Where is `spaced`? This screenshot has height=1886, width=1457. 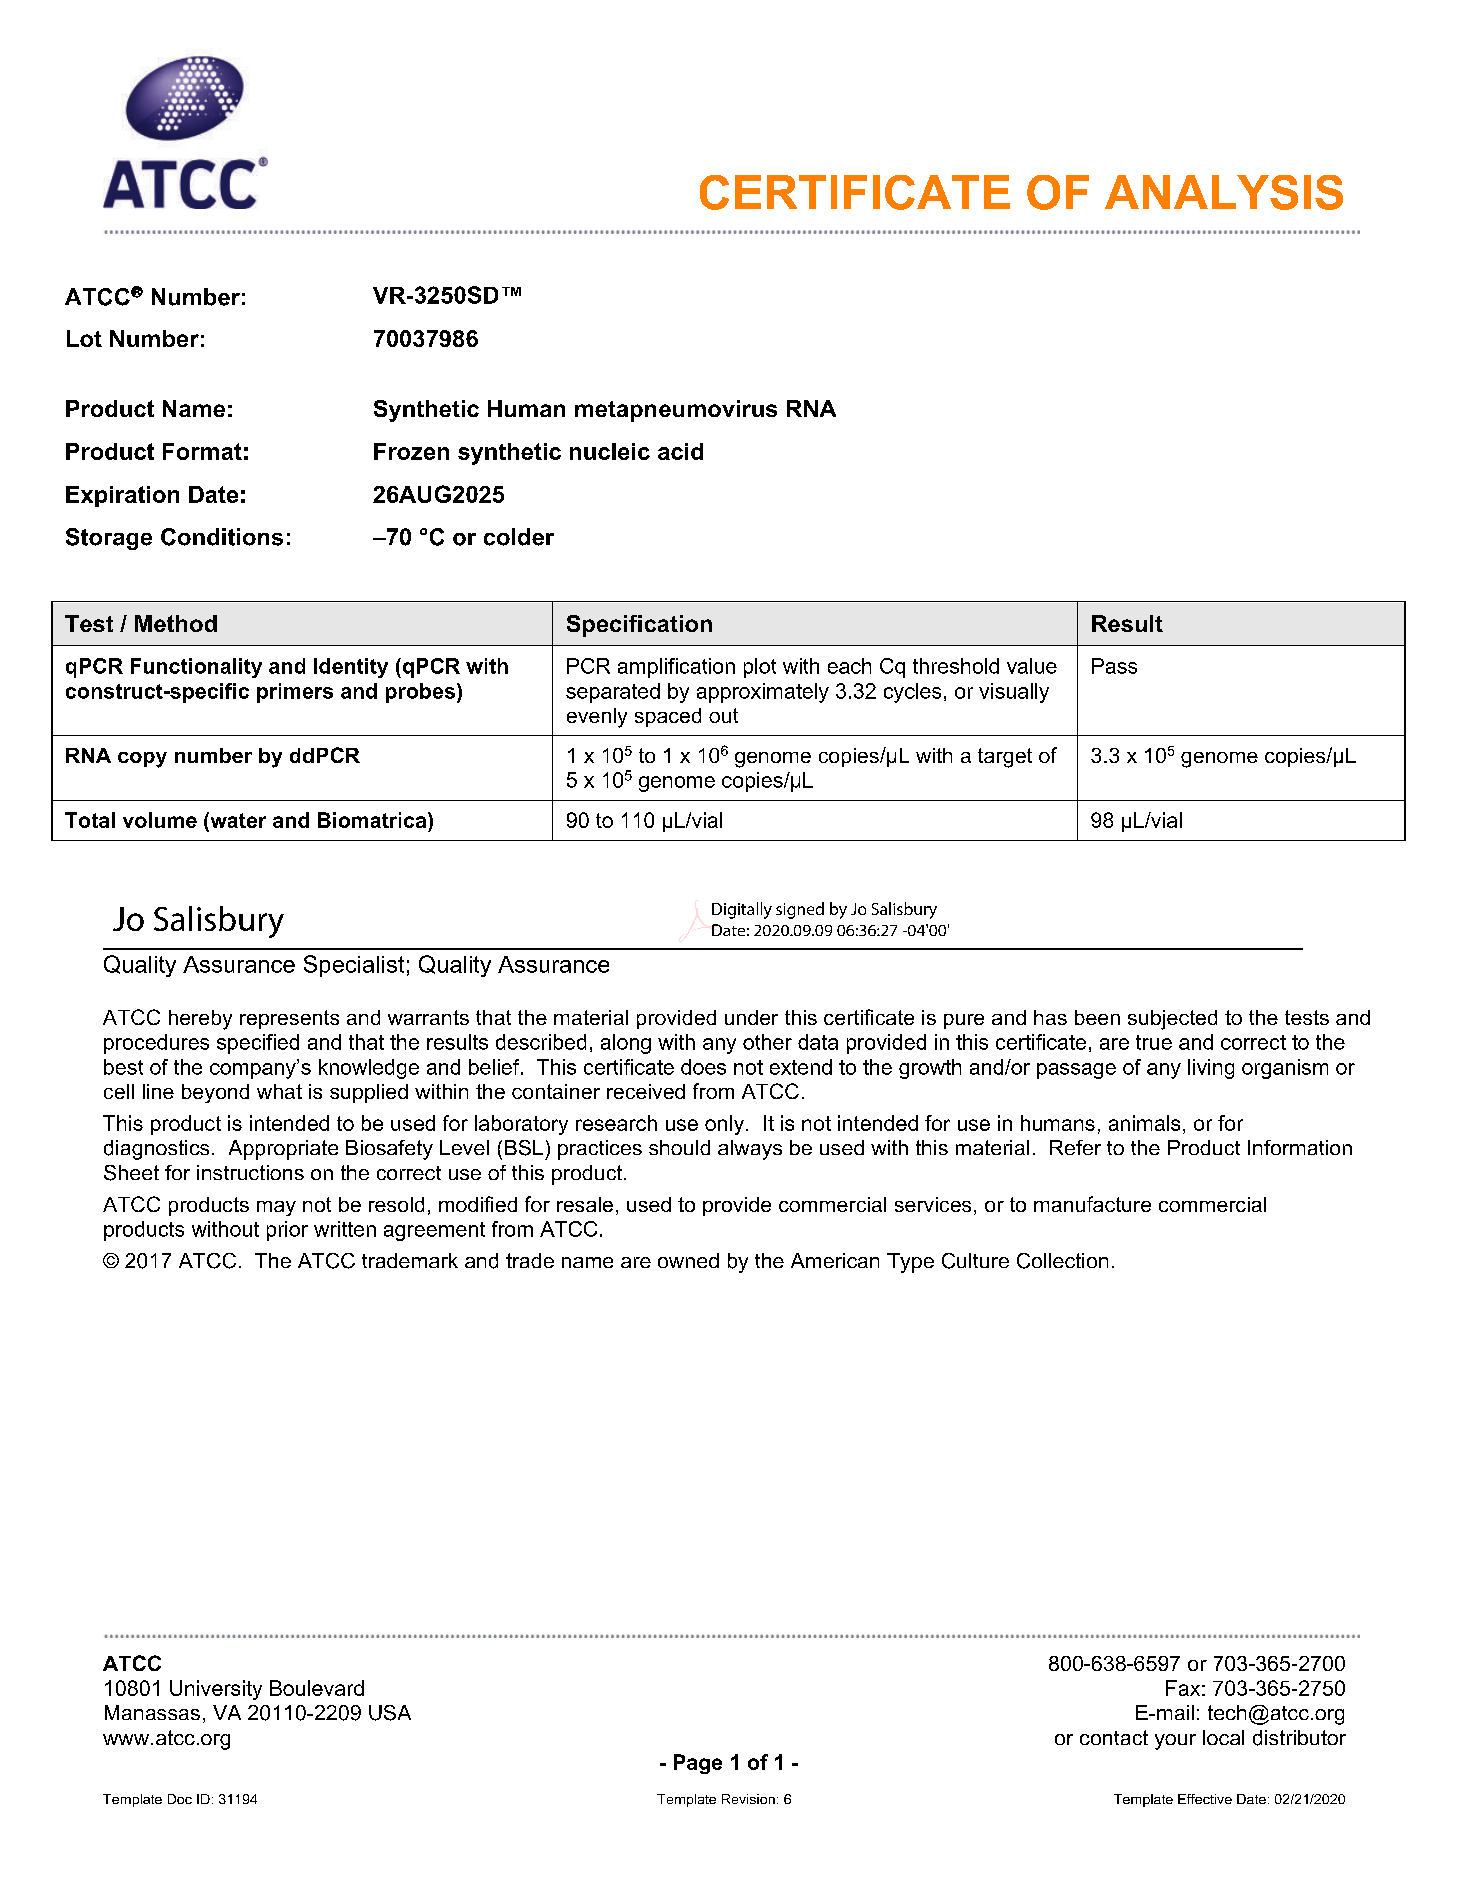 spaced is located at coordinates (668, 717).
